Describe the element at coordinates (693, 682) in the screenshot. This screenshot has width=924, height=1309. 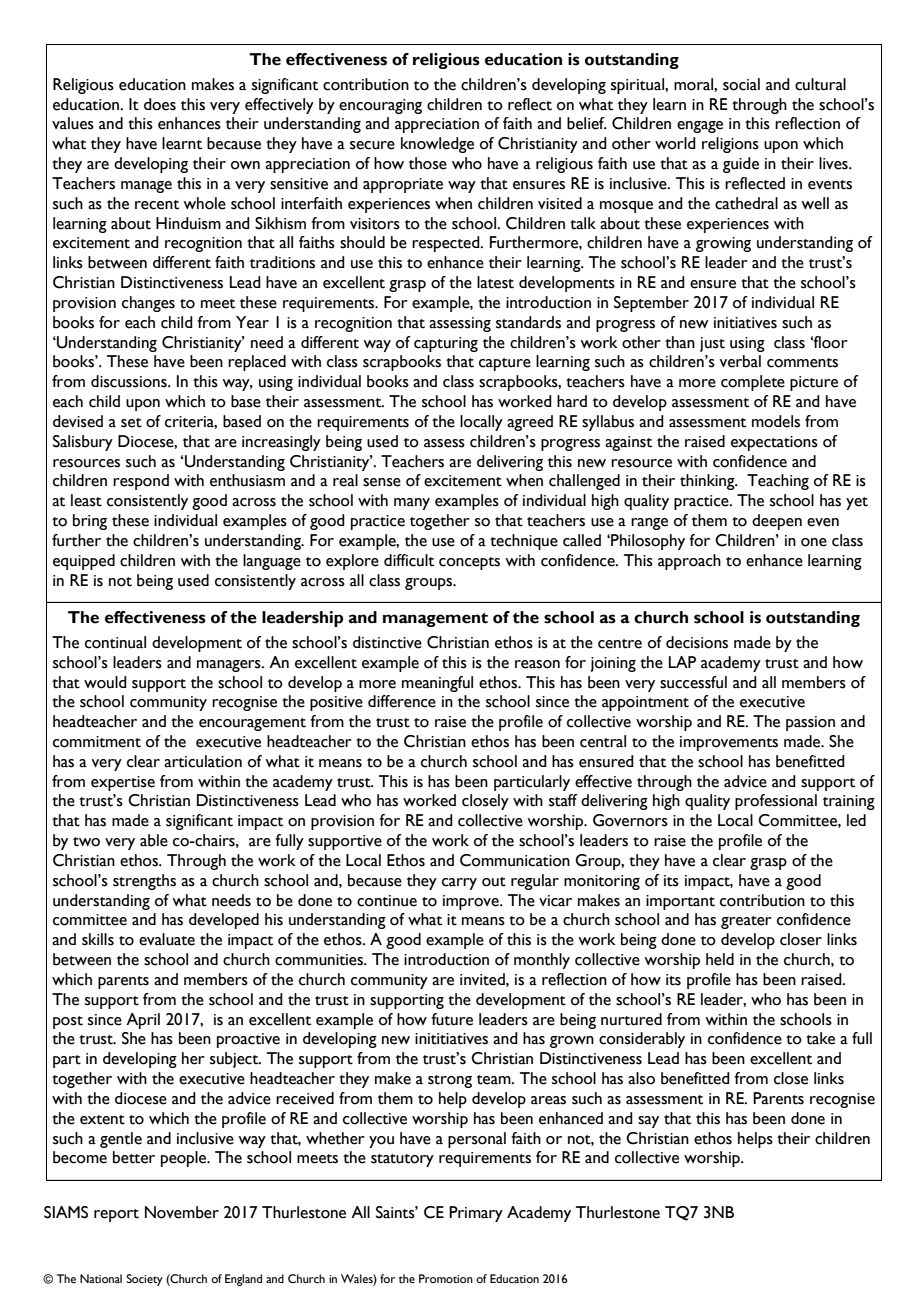
I see `successful` at that location.
